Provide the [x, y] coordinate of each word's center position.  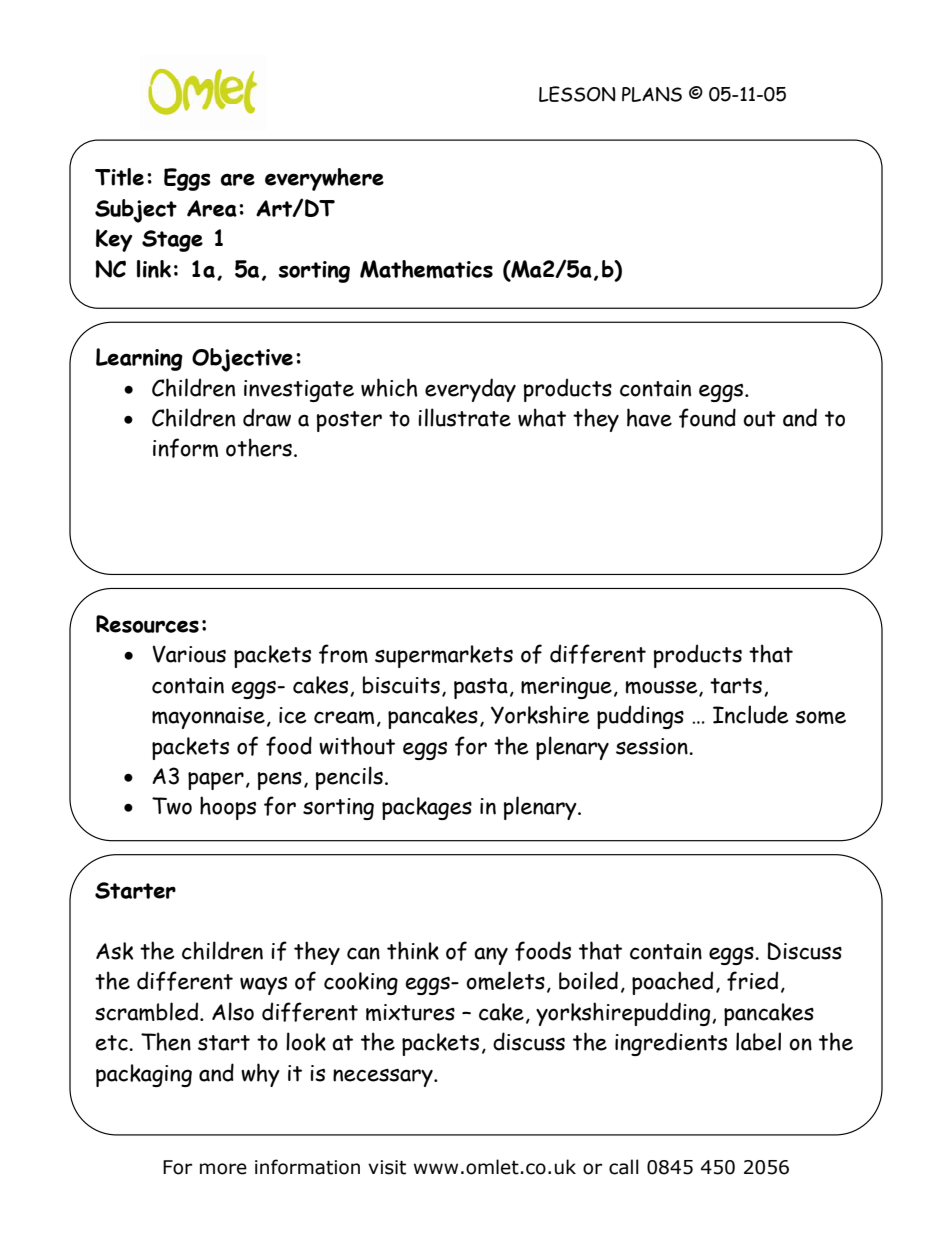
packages [427, 808]
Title [119, 177]
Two [172, 806]
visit [387, 1167]
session [653, 746]
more [223, 1169]
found [707, 418]
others [259, 447]
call [624, 1167]
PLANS [652, 94]
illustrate [464, 417]
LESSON [577, 94]
